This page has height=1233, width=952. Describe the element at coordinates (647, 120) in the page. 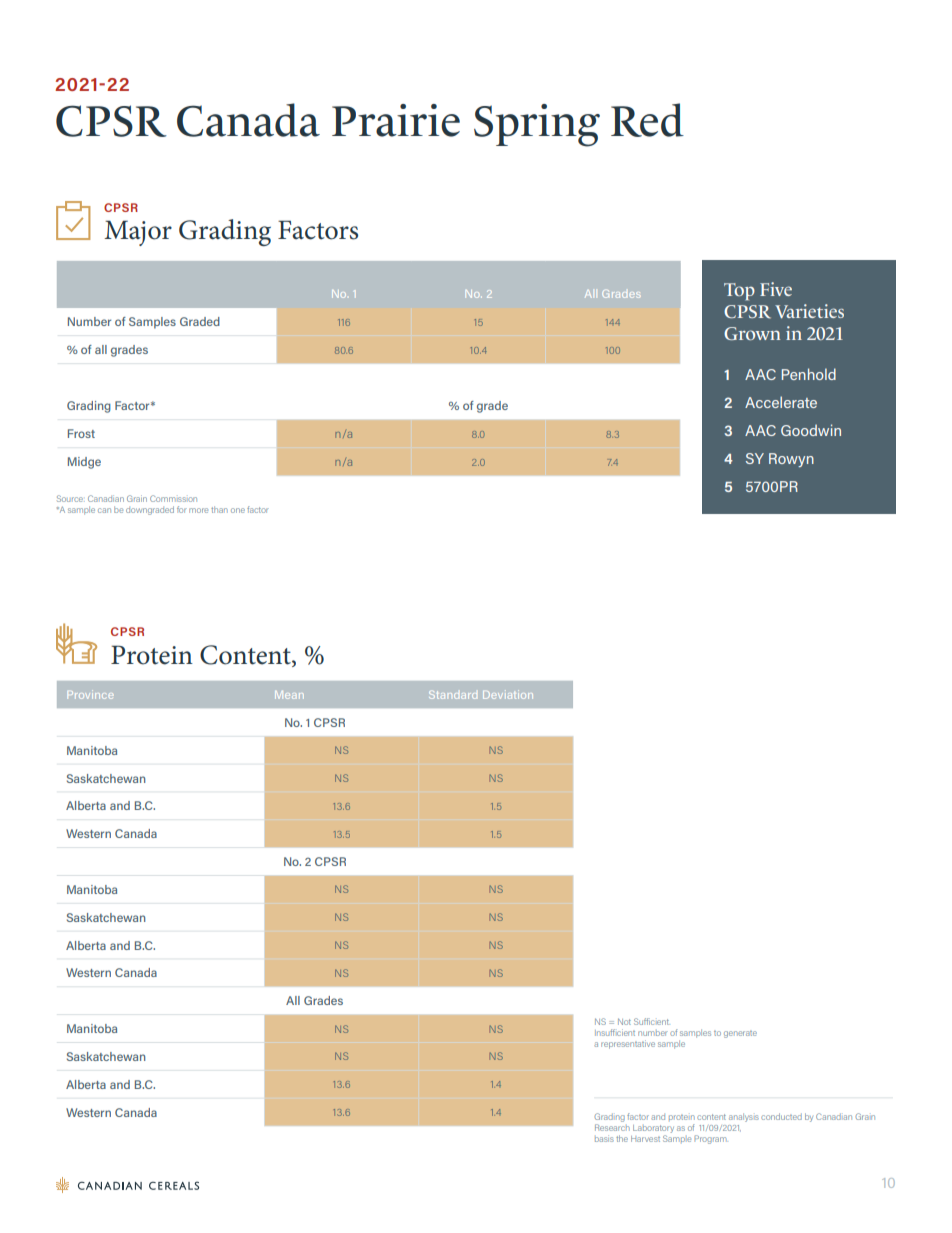

I see `Red` at that location.
